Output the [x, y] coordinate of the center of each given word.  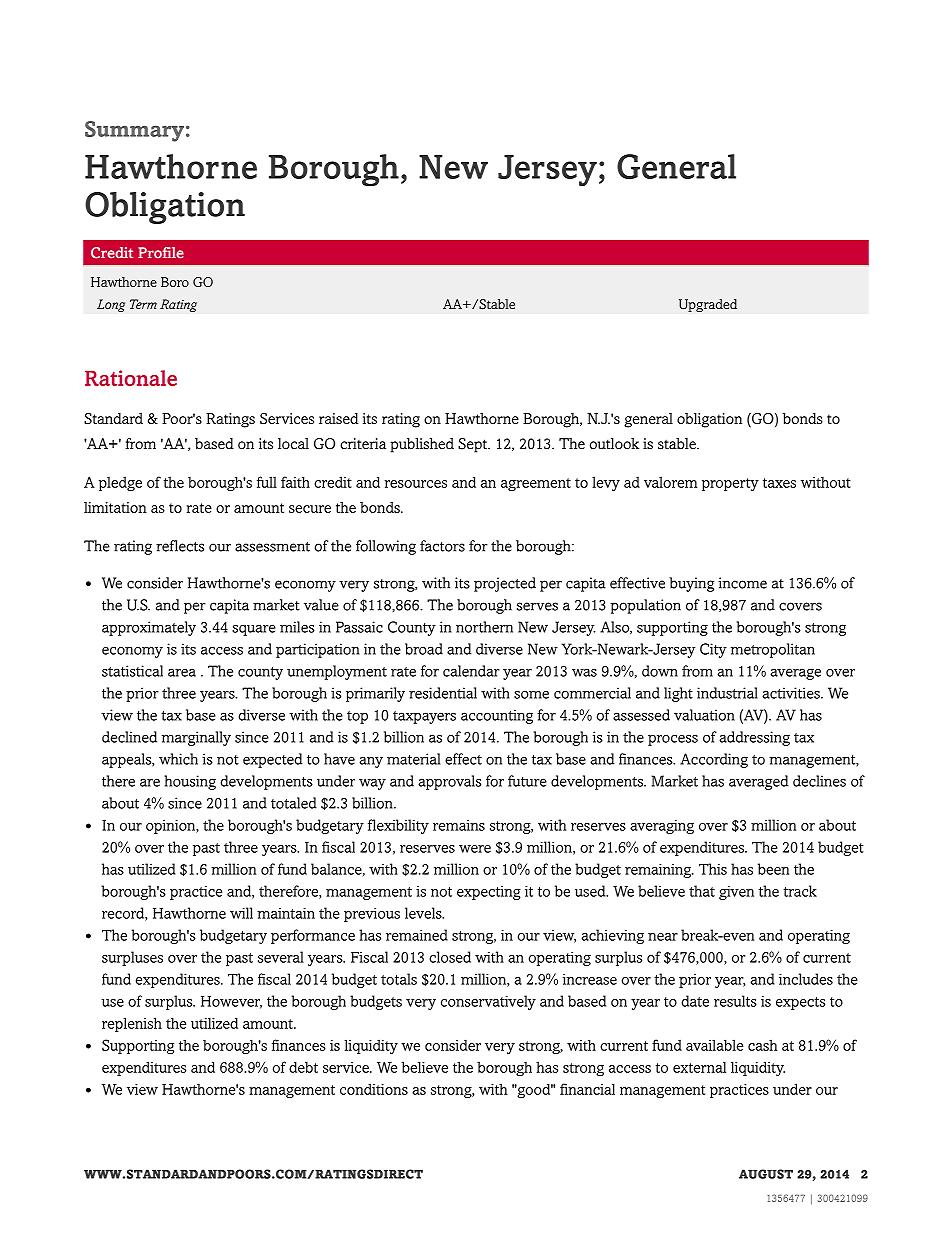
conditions [374, 1089]
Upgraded [708, 305]
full [267, 482]
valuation [704, 715]
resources [416, 484]
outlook [614, 444]
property [730, 484]
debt [303, 1067]
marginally [196, 738]
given [736, 892]
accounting [497, 716]
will [241, 913]
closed [450, 957]
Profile [161, 253]
